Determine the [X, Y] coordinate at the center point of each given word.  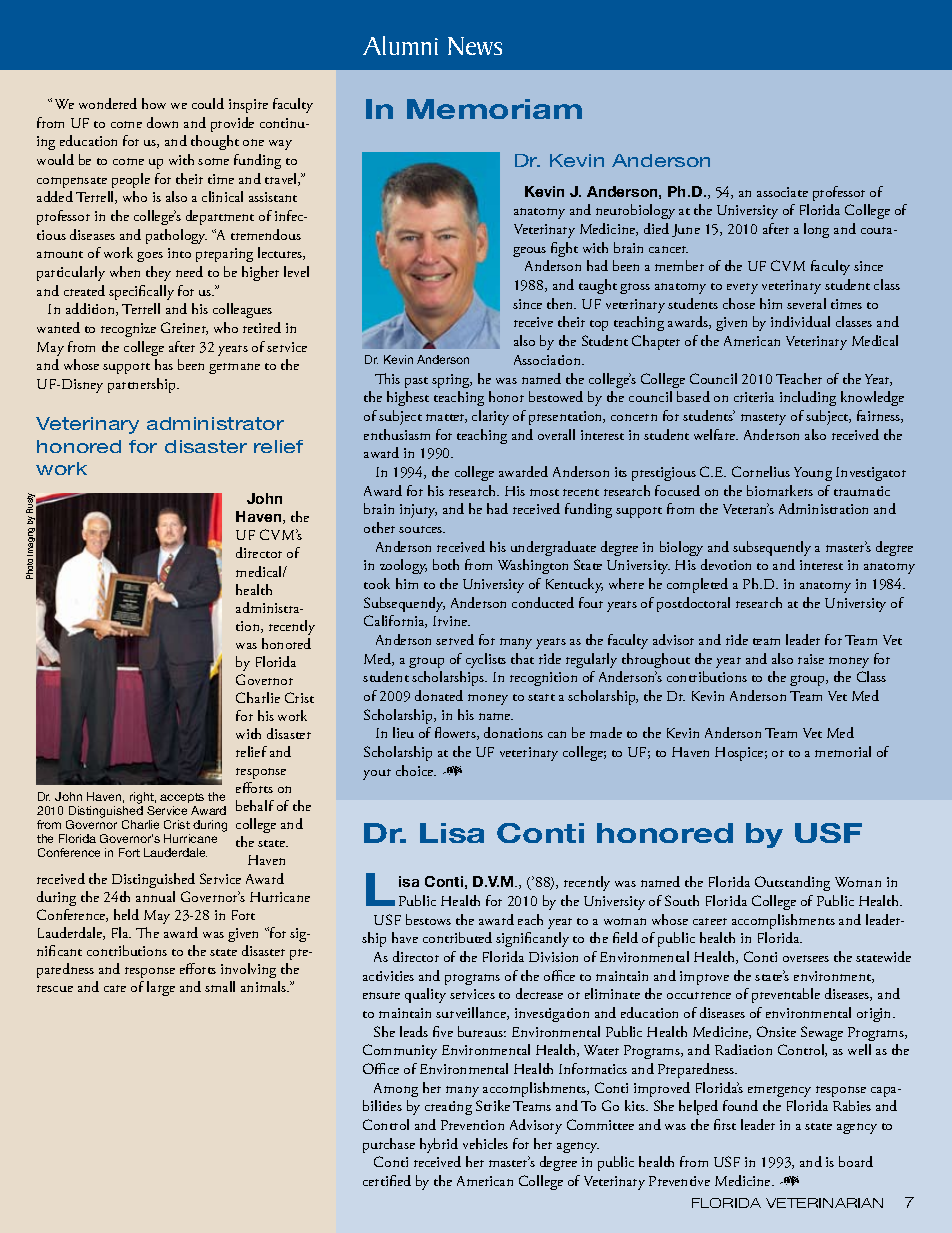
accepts [182, 800]
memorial [843, 751]
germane [234, 368]
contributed [457, 937]
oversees [806, 958]
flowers [456, 733]
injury [418, 511]
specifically [141, 292]
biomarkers [780, 490]
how [154, 103]
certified [387, 1180]
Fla [121, 932]
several [806, 303]
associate [782, 192]
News [475, 46]
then [561, 303]
